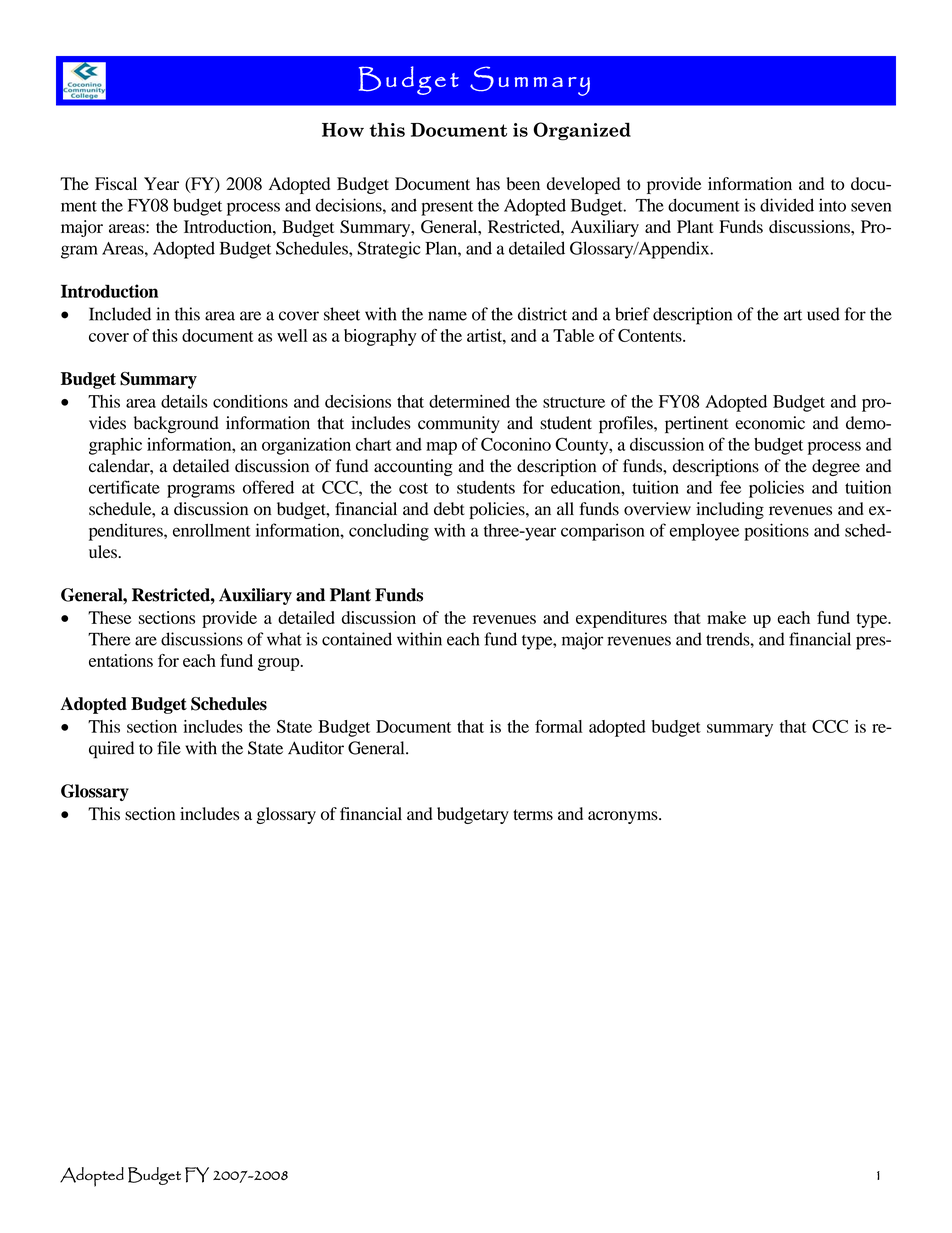  What do you see at coordinates (116, 183) in the document?
I see `Fiscal` at bounding box center [116, 183].
